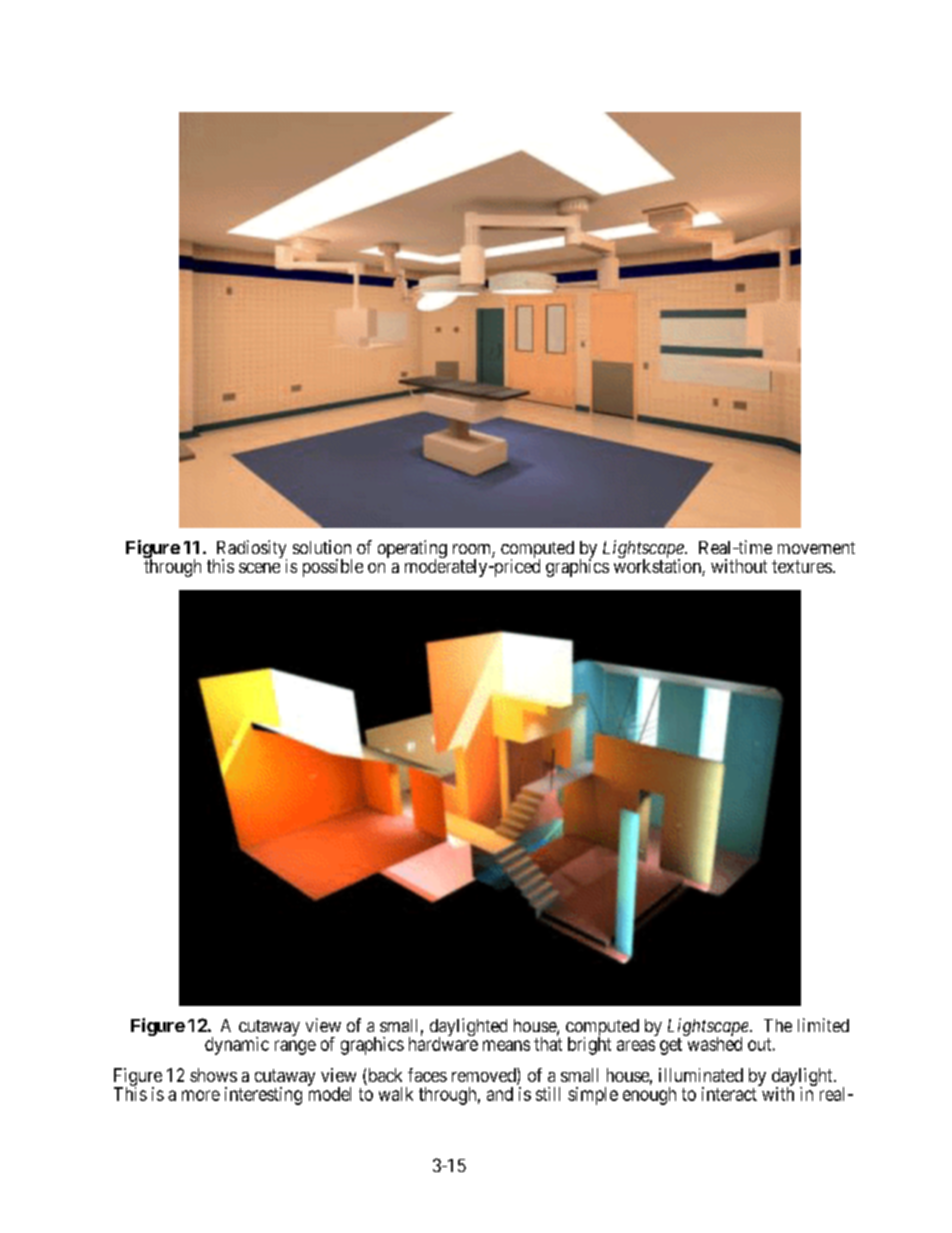  Describe the element at coordinates (412, 550) in the screenshot. I see `operating` at that location.
